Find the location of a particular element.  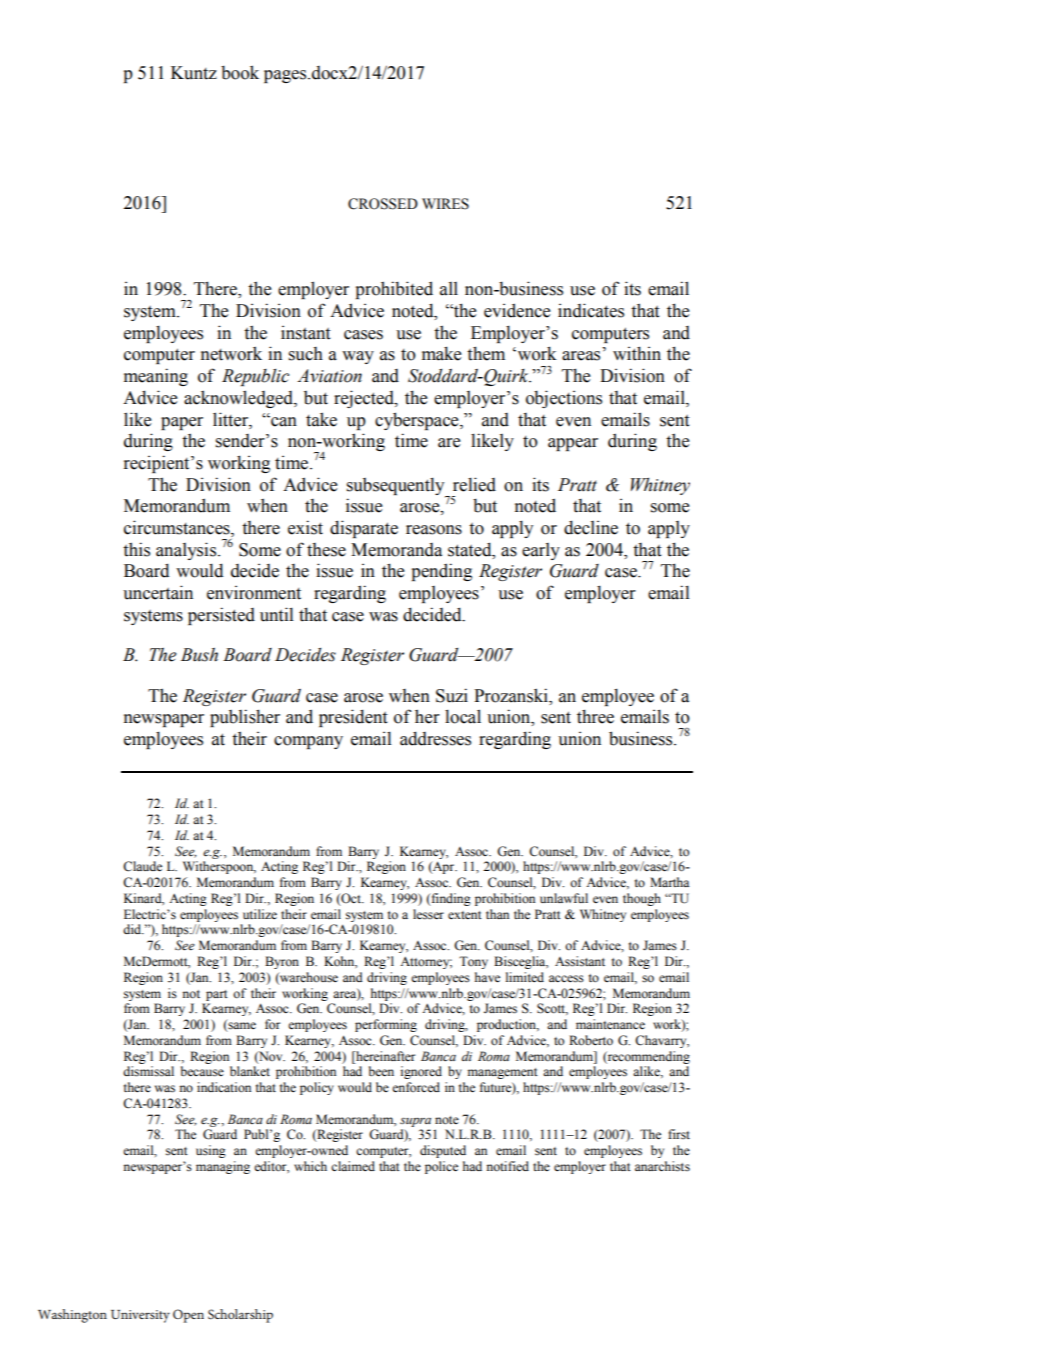

Bush is located at coordinates (199, 655).
